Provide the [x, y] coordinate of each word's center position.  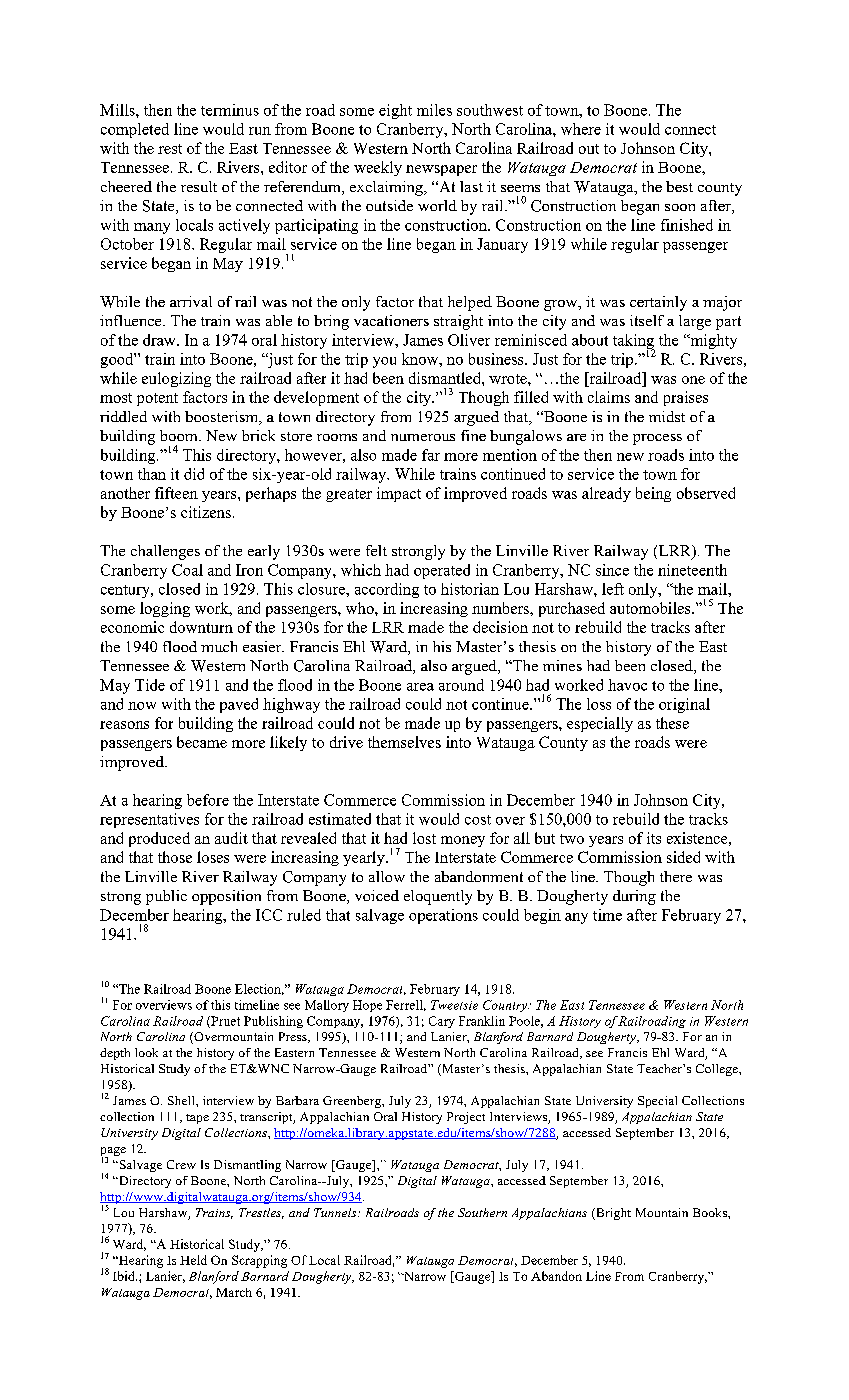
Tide [150, 685]
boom [180, 435]
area [420, 687]
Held [193, 1260]
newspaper [441, 170]
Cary [442, 1022]
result [199, 186]
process [657, 439]
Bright [612, 1214]
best [679, 186]
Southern [482, 1212]
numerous [423, 437]
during [634, 897]
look [146, 1052]
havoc [627, 685]
